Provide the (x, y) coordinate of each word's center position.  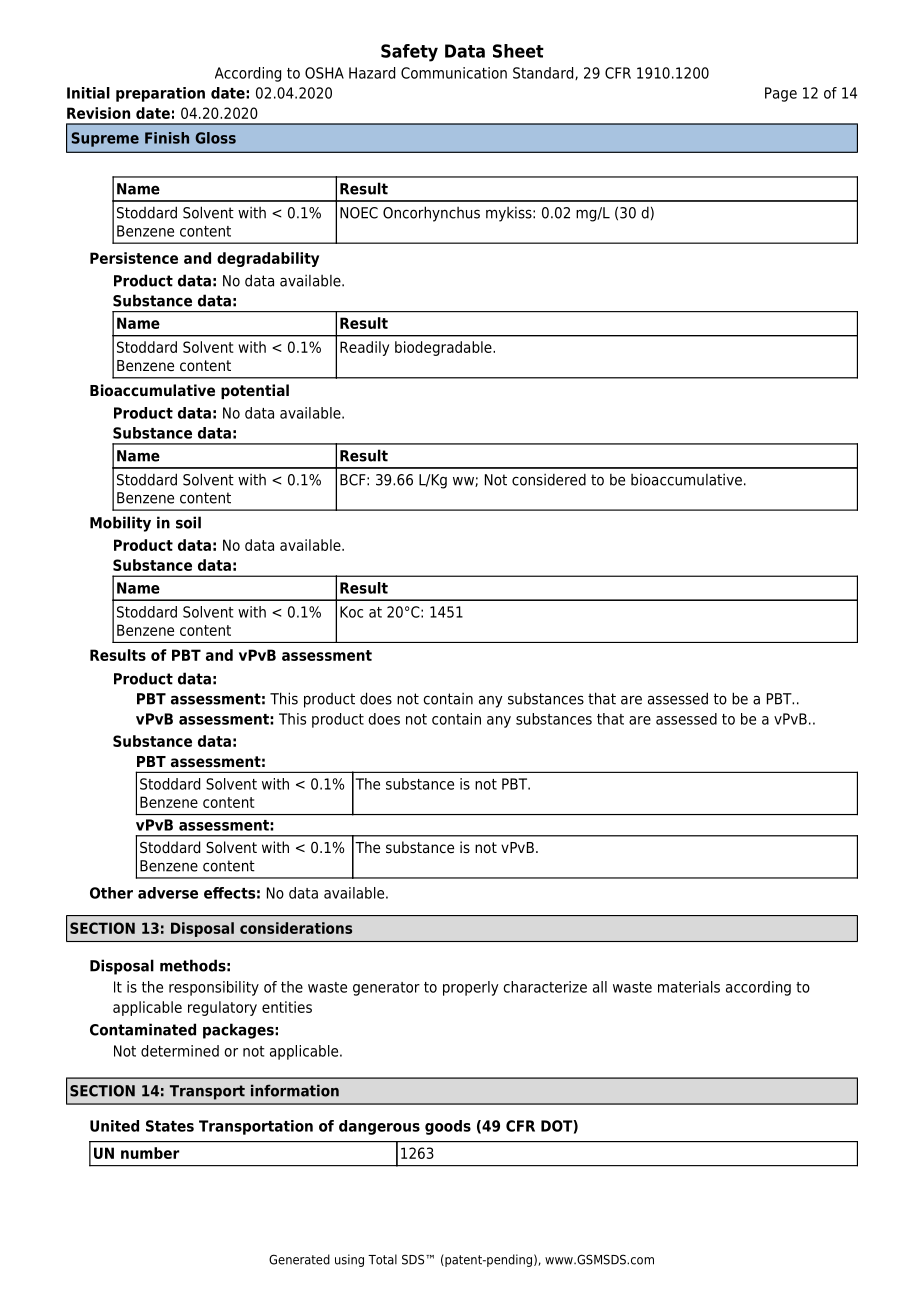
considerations (296, 928)
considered (549, 479)
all (600, 987)
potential (255, 391)
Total (382, 1259)
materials (689, 987)
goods (448, 1127)
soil (188, 522)
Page (781, 94)
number (150, 1153)
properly (471, 988)
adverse (168, 893)
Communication (454, 73)
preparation (160, 94)
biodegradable (444, 348)
